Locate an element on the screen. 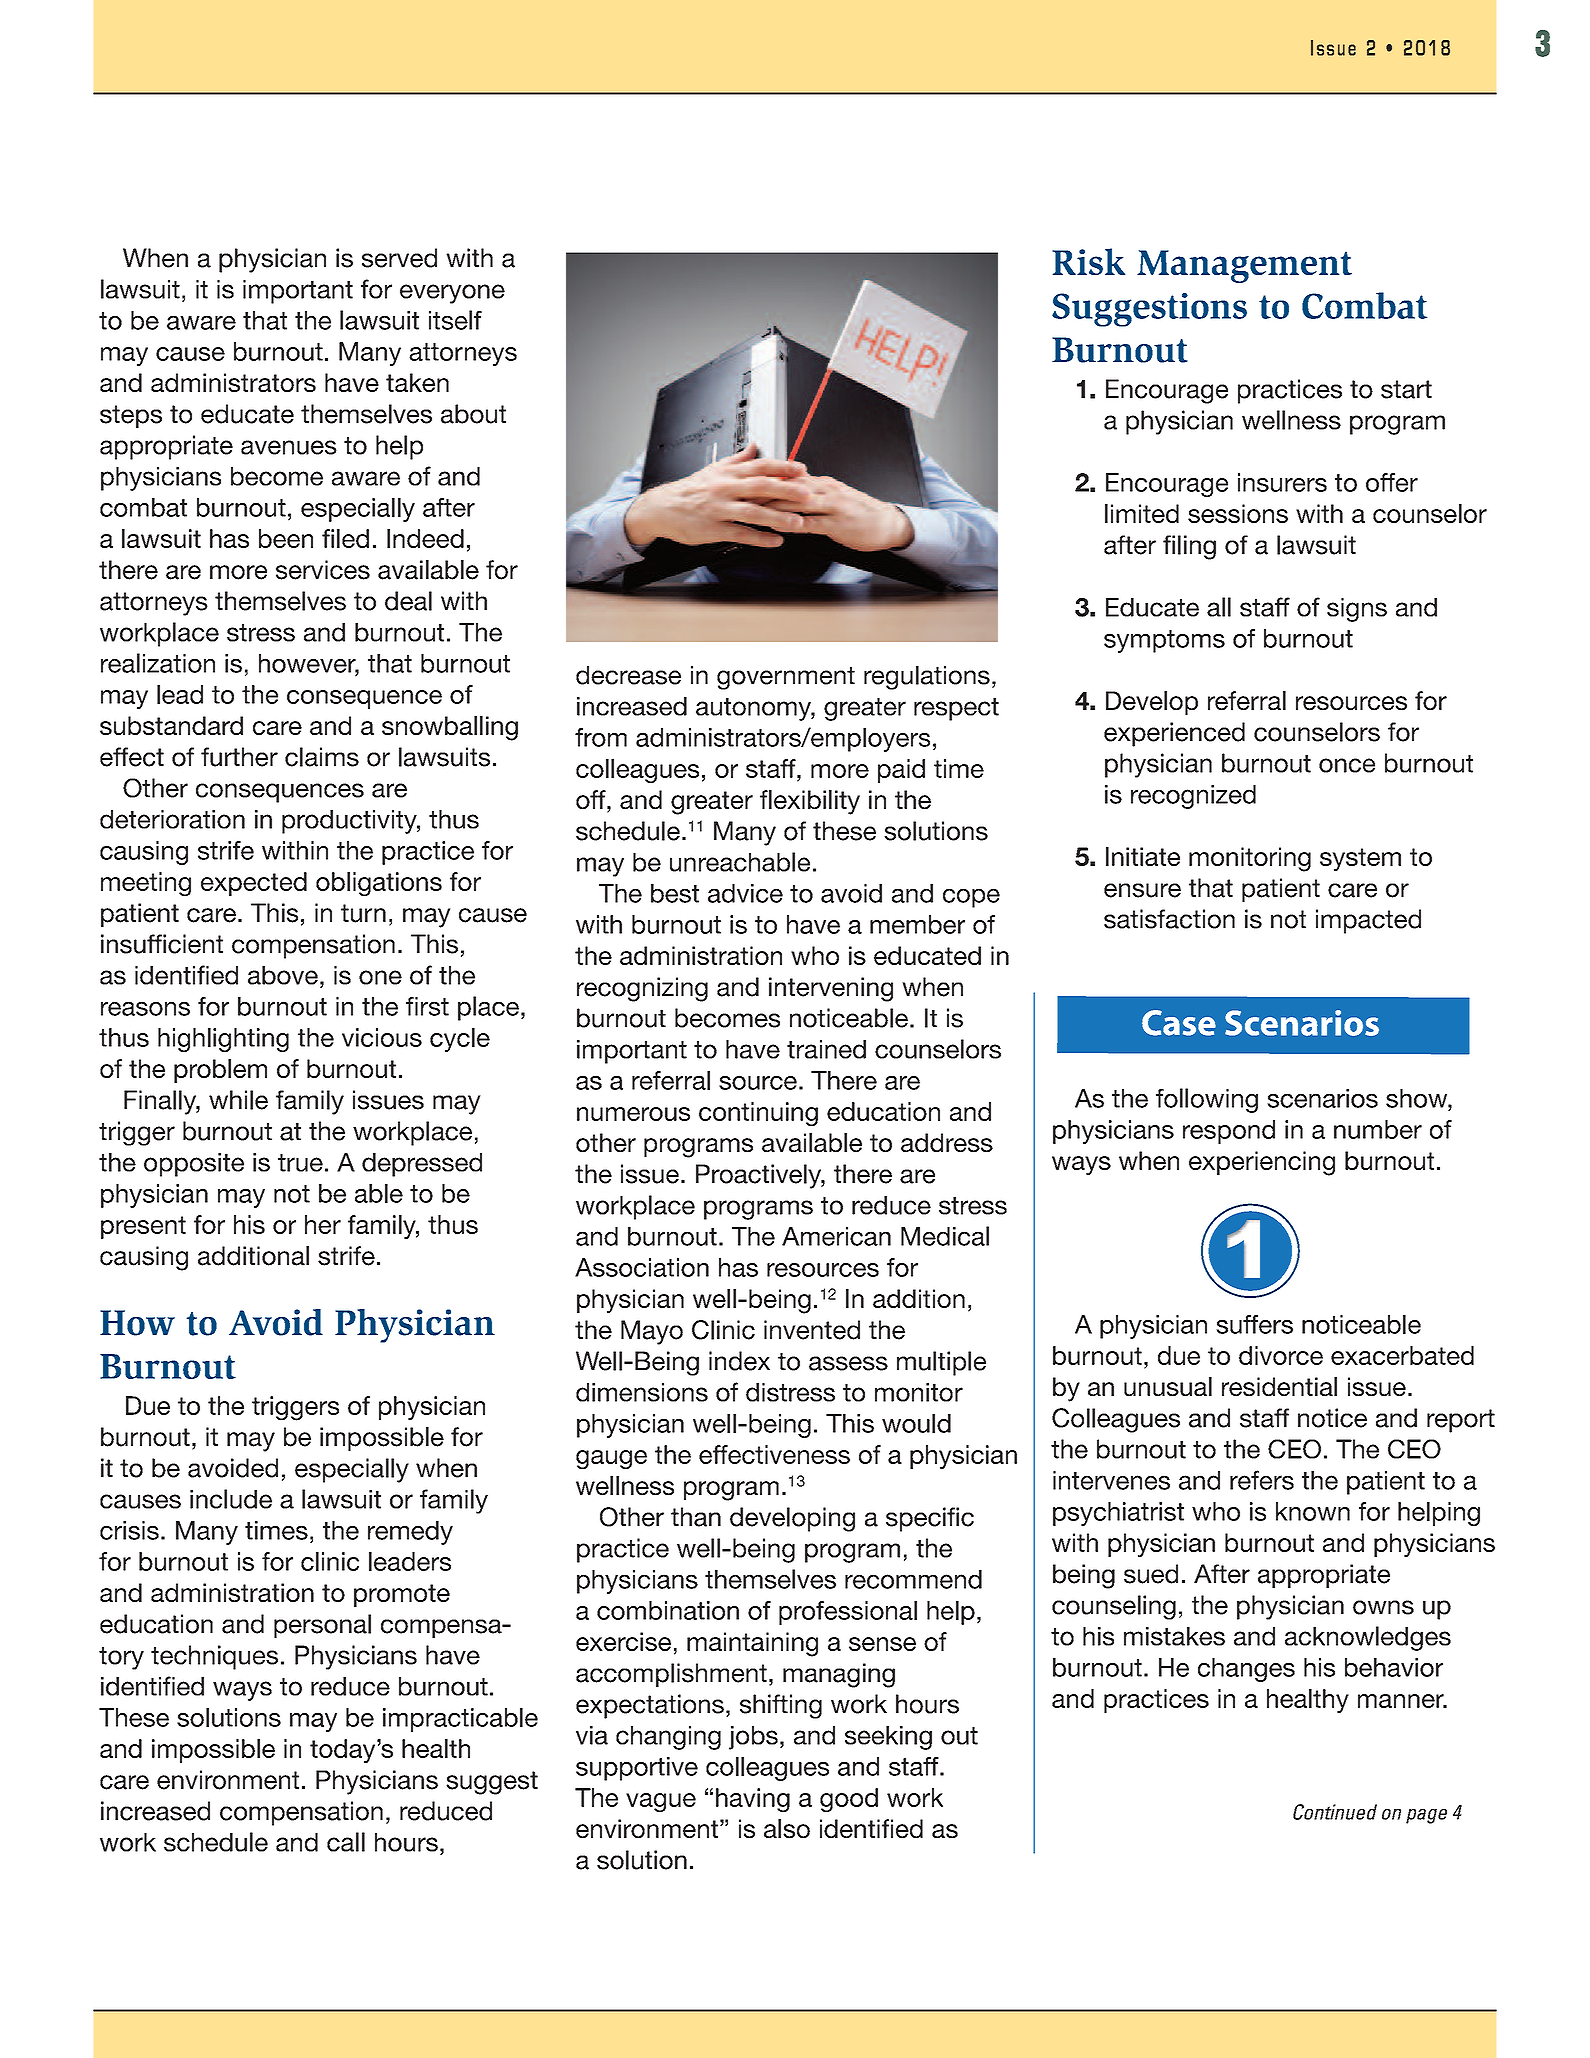 The height and width of the screenshot is (2058, 1590). highlighting is located at coordinates (223, 1040).
